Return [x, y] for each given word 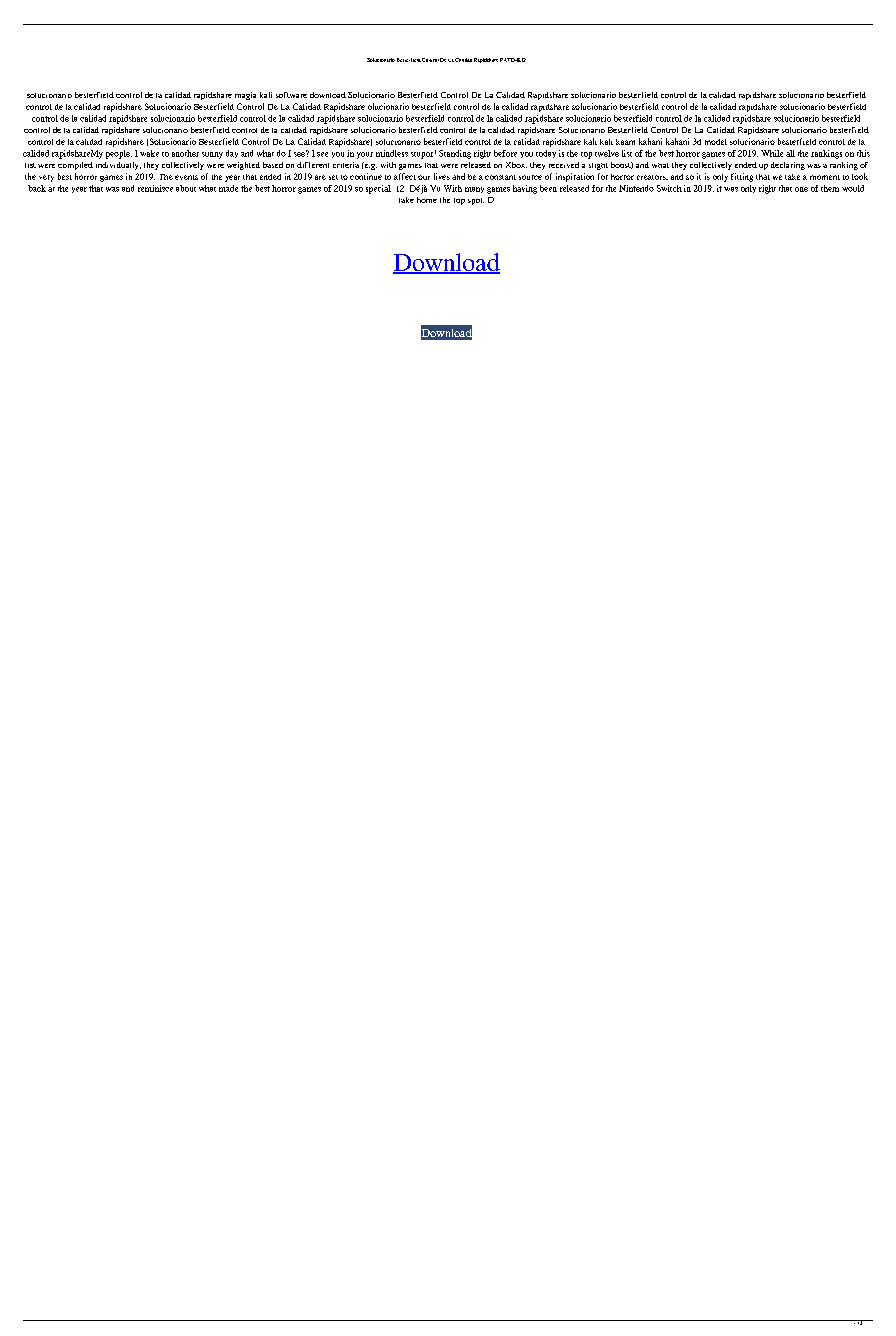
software [291, 95]
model [716, 142]
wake [149, 153]
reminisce [155, 188]
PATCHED [513, 60]
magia [245, 96]
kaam [625, 142]
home [427, 200]
